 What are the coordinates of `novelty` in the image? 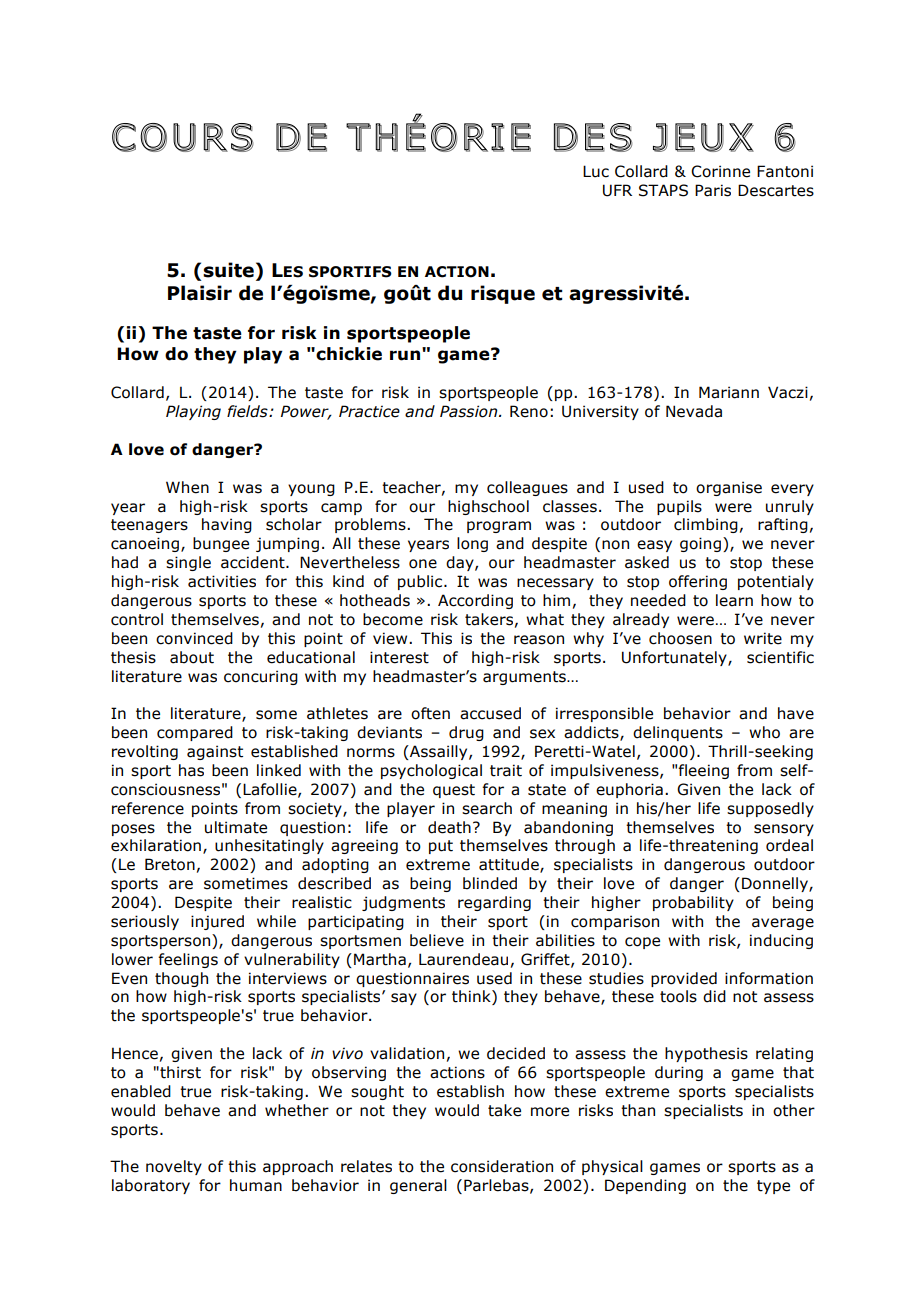 It's located at (174, 1167).
